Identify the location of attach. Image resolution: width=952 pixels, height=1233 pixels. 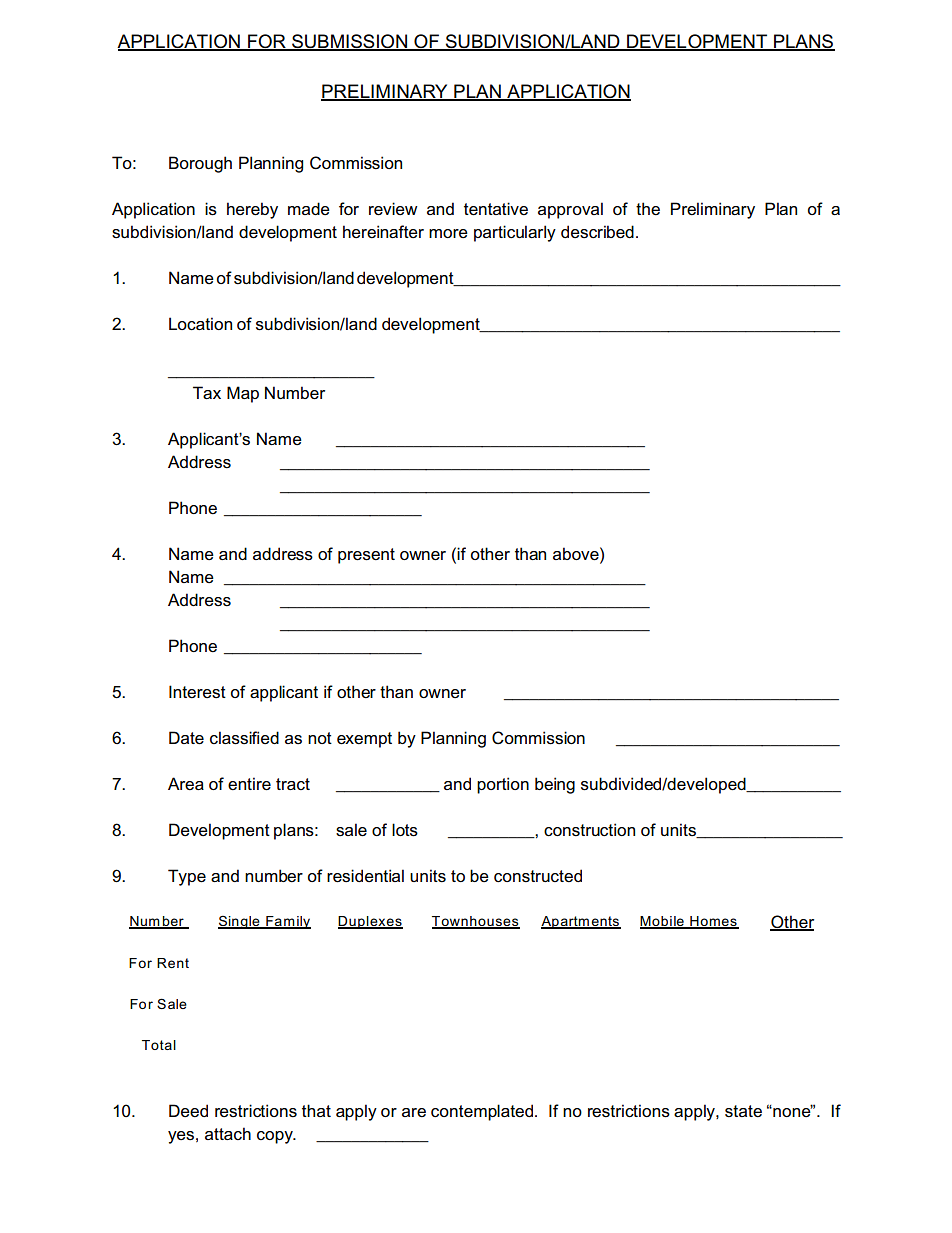
(228, 1133).
